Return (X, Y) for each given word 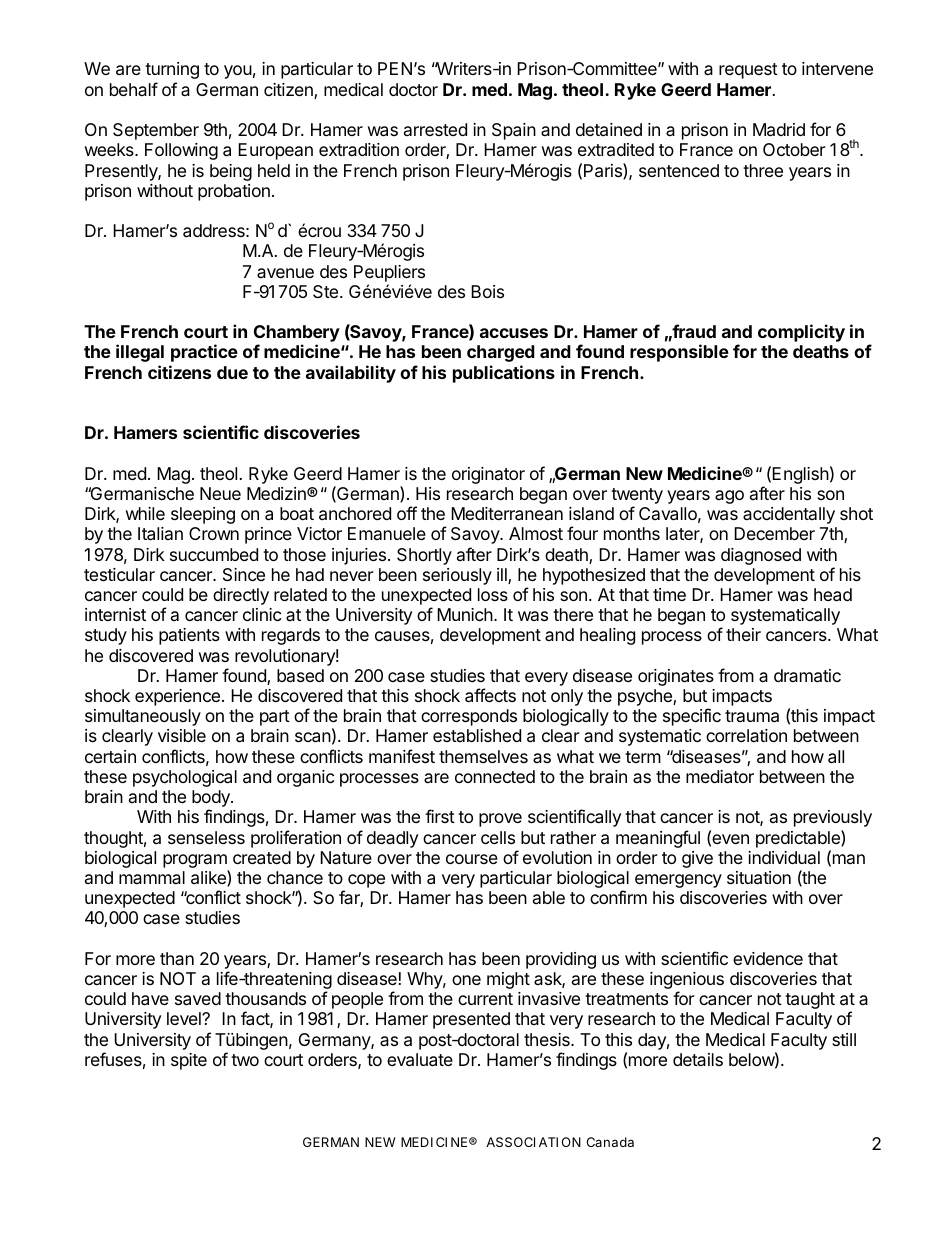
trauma (752, 716)
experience (177, 697)
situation (759, 878)
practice (204, 353)
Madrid (779, 130)
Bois (487, 291)
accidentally (789, 515)
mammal (152, 877)
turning (172, 70)
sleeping (203, 515)
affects (490, 695)
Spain (514, 131)
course (472, 859)
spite (189, 1061)
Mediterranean (507, 514)
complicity (801, 333)
